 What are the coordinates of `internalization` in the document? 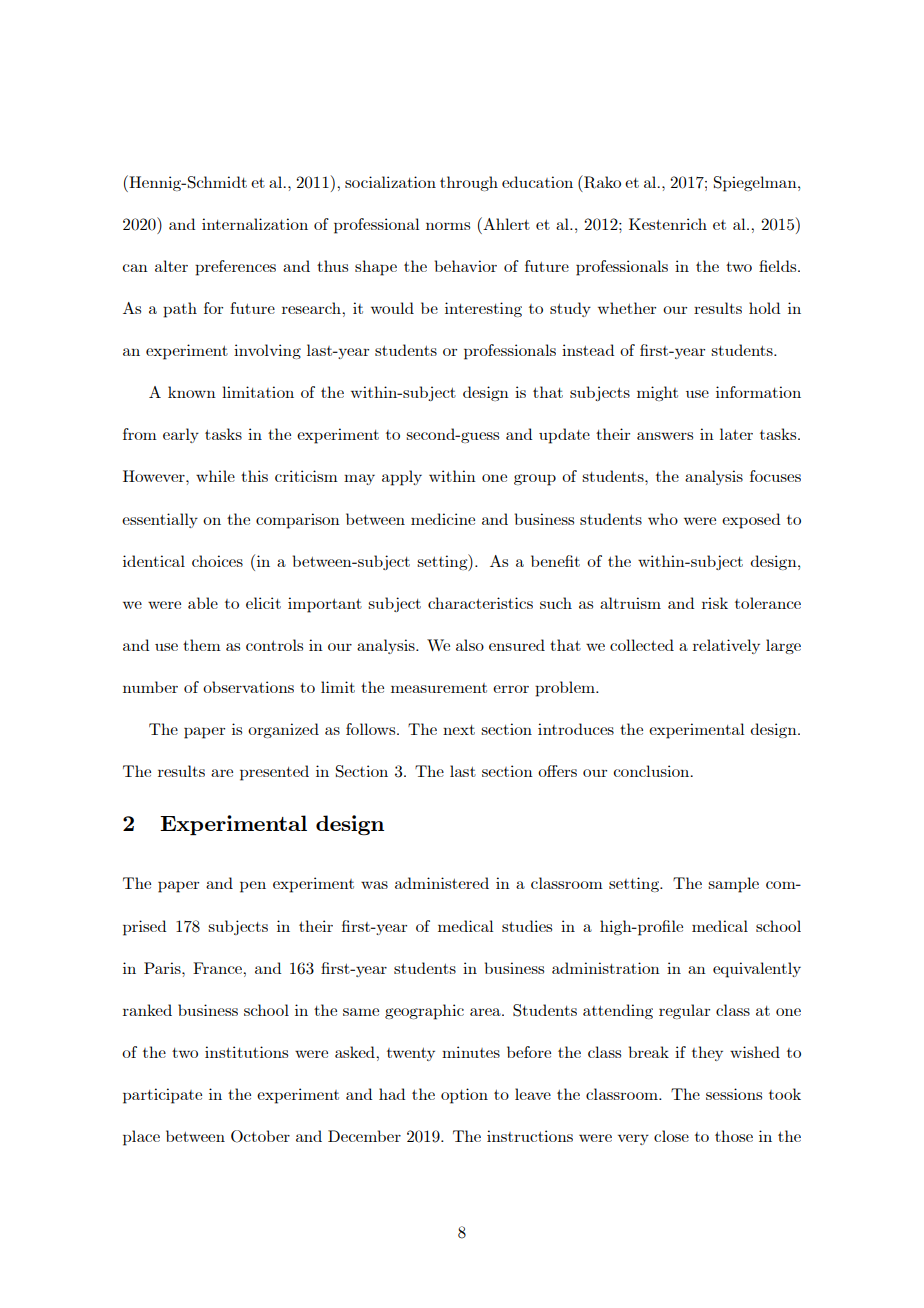 It's located at (255, 224).
